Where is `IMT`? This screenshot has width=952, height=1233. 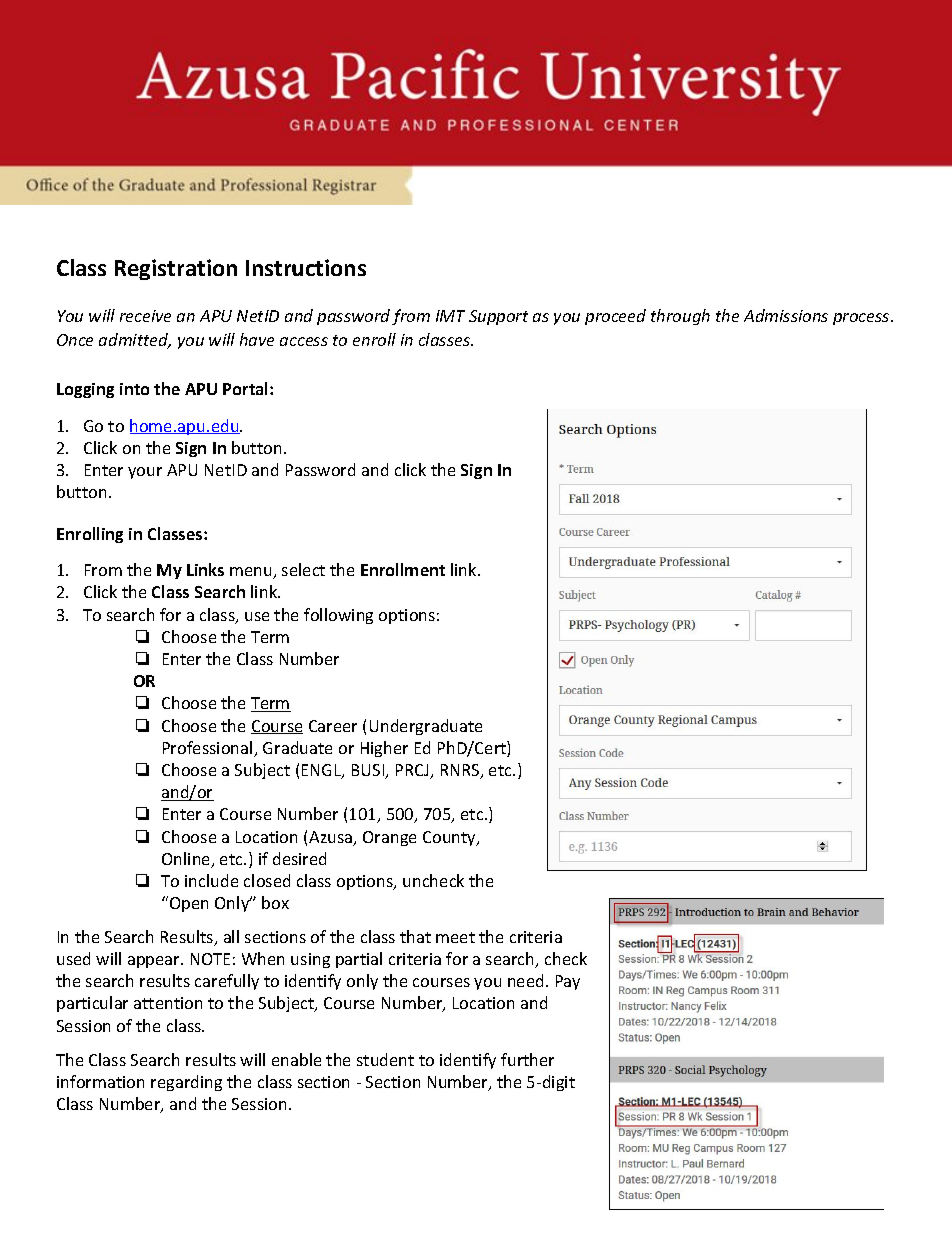 IMT is located at coordinates (450, 316).
